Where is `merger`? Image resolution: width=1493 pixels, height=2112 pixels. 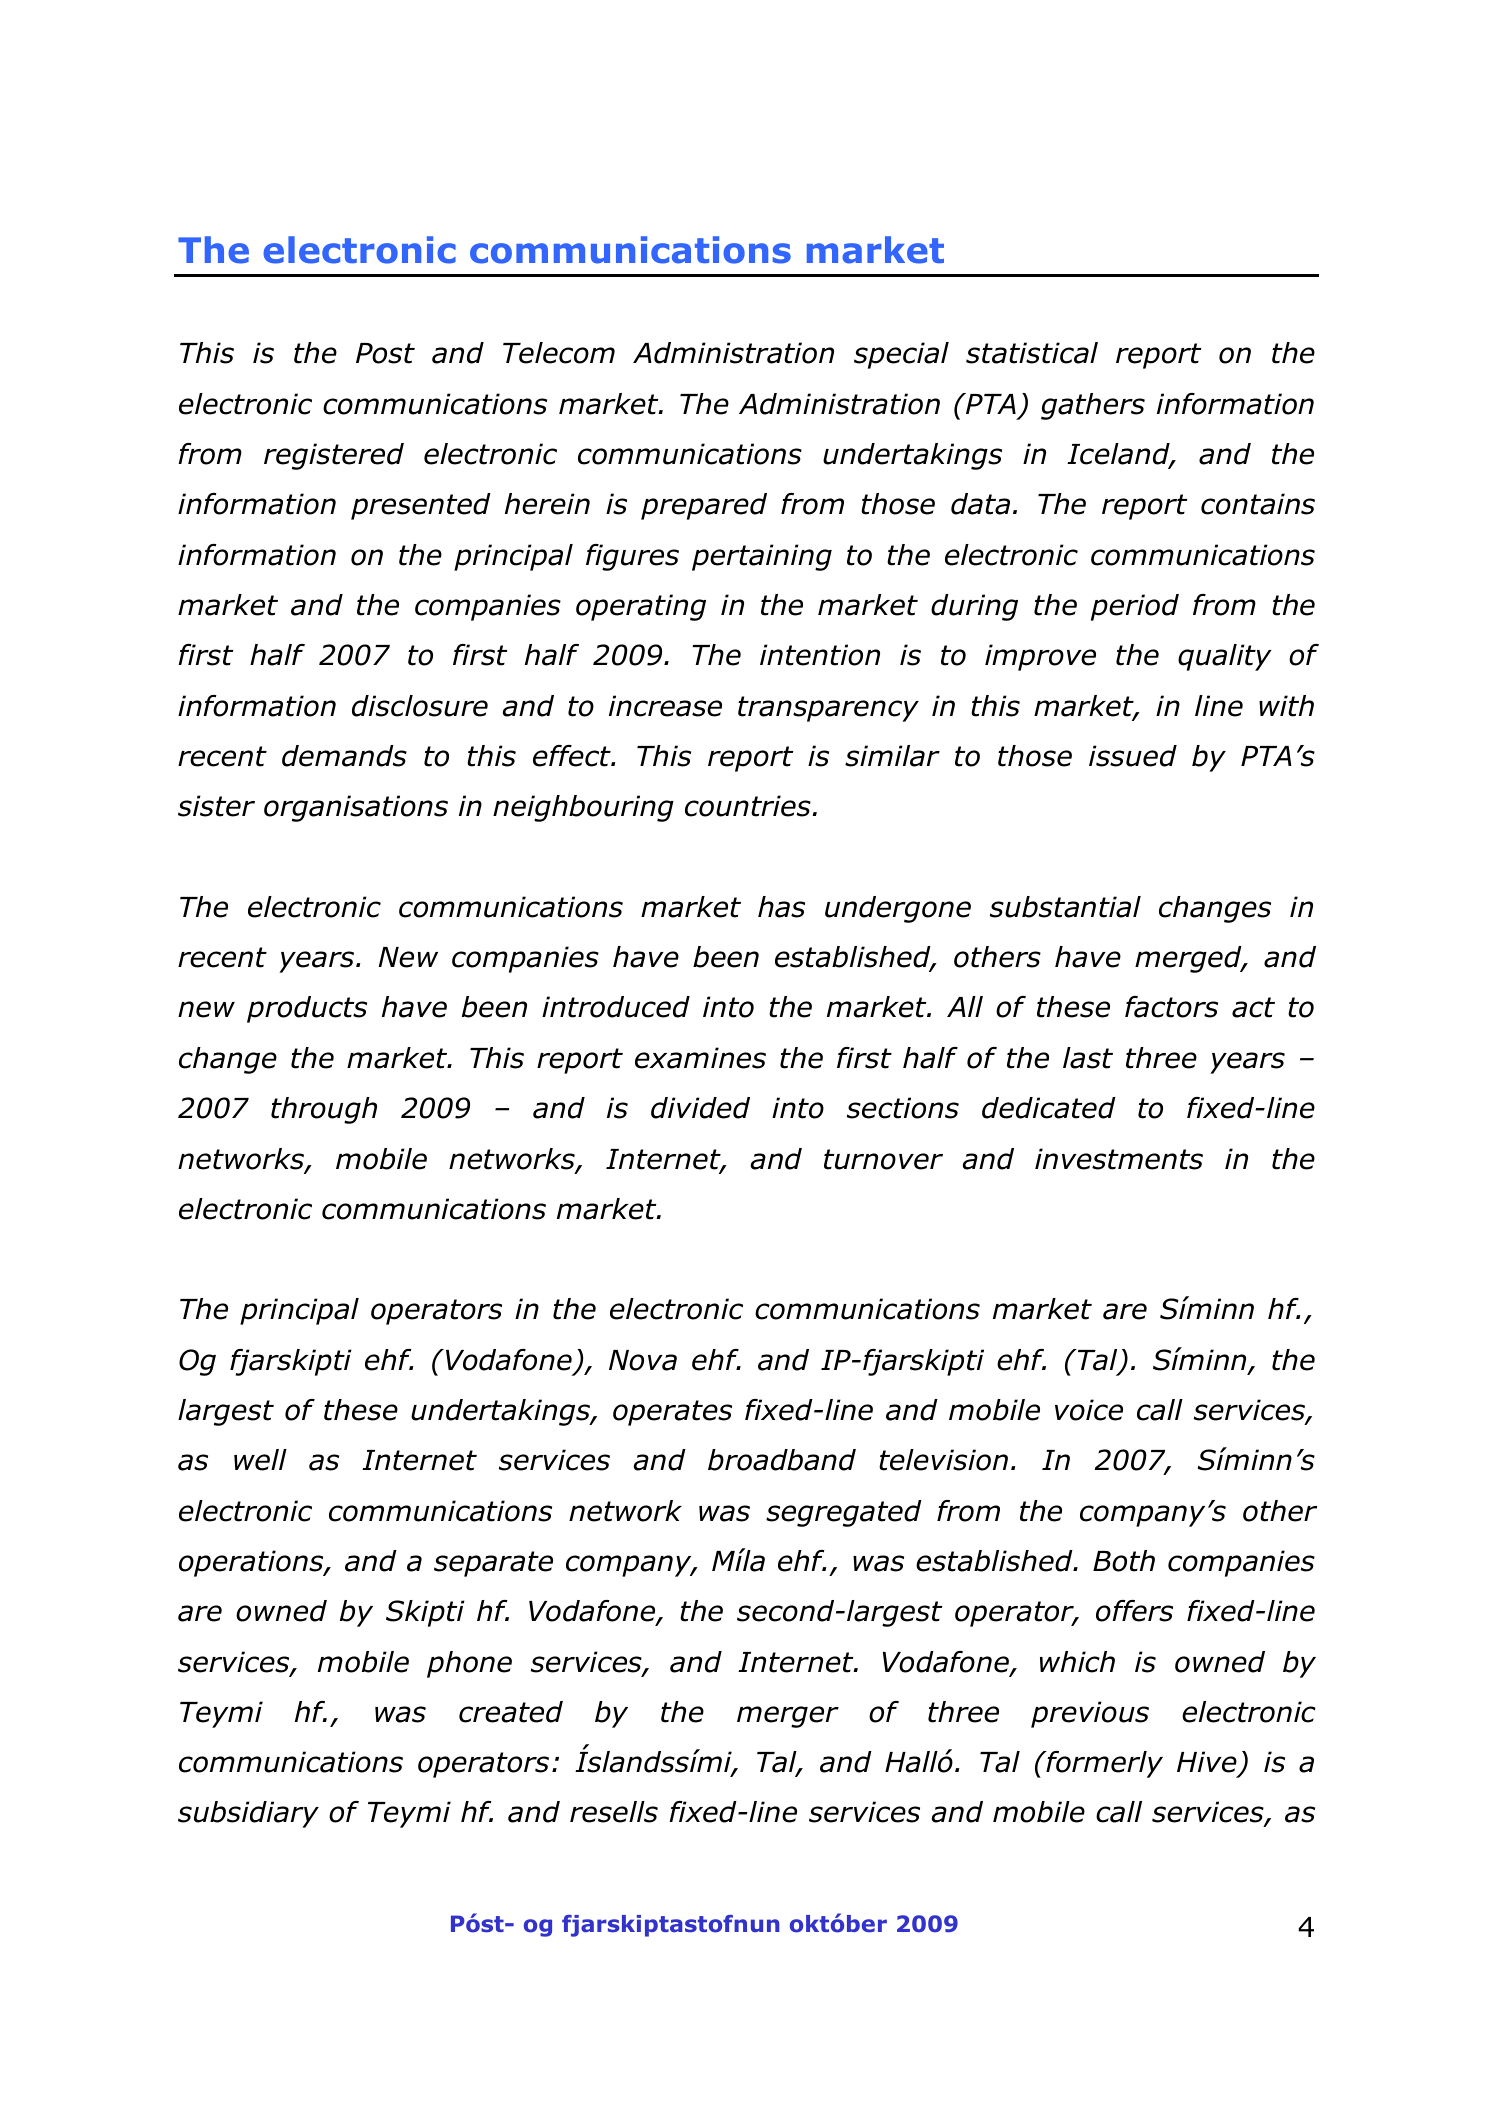 merger is located at coordinates (788, 1717).
